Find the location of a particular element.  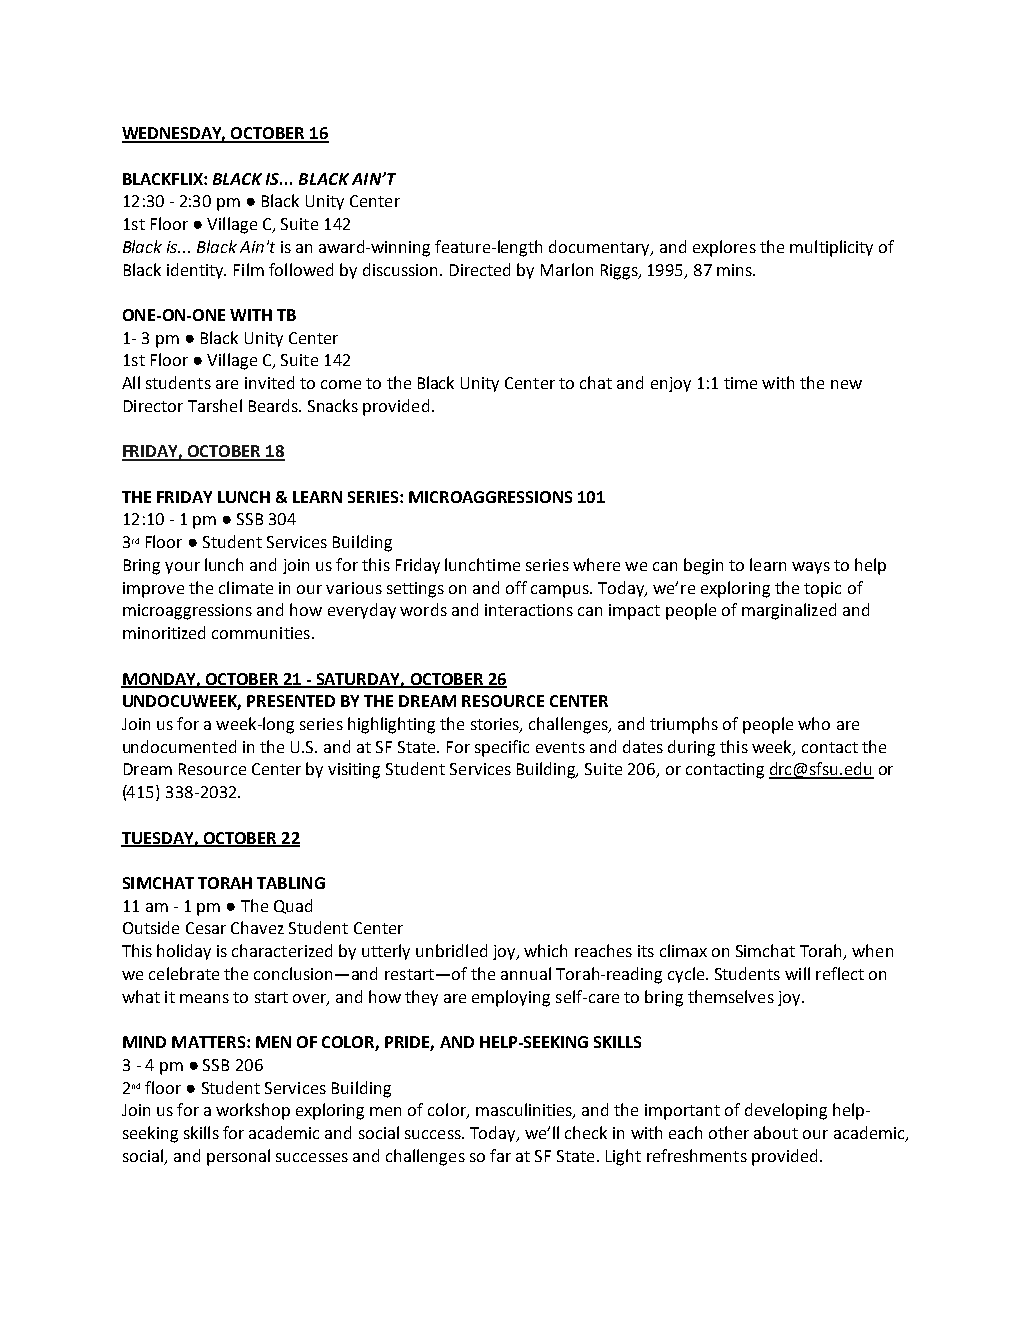

TABLING is located at coordinates (291, 883).
